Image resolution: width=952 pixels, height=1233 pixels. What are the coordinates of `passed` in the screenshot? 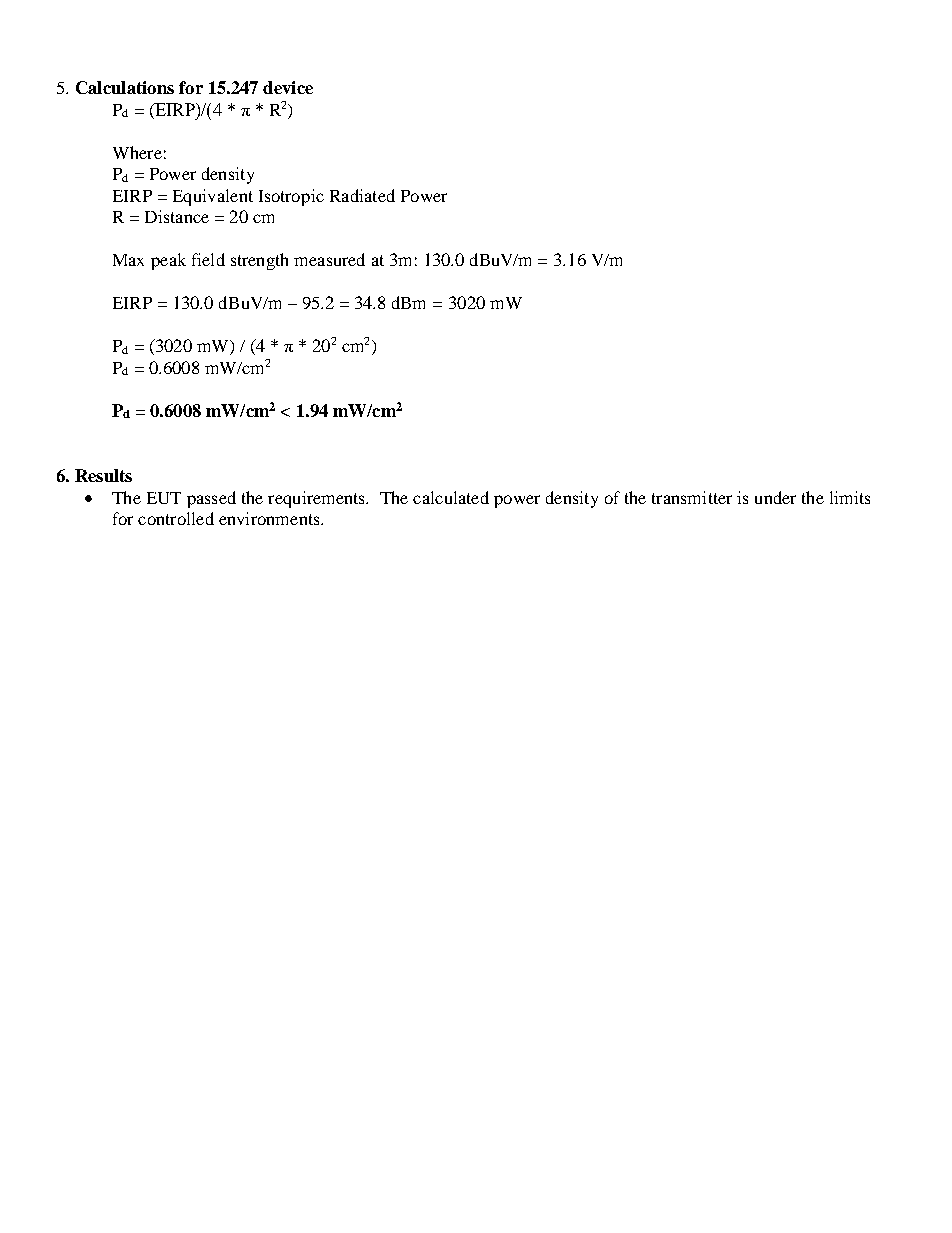 It's located at (211, 499).
